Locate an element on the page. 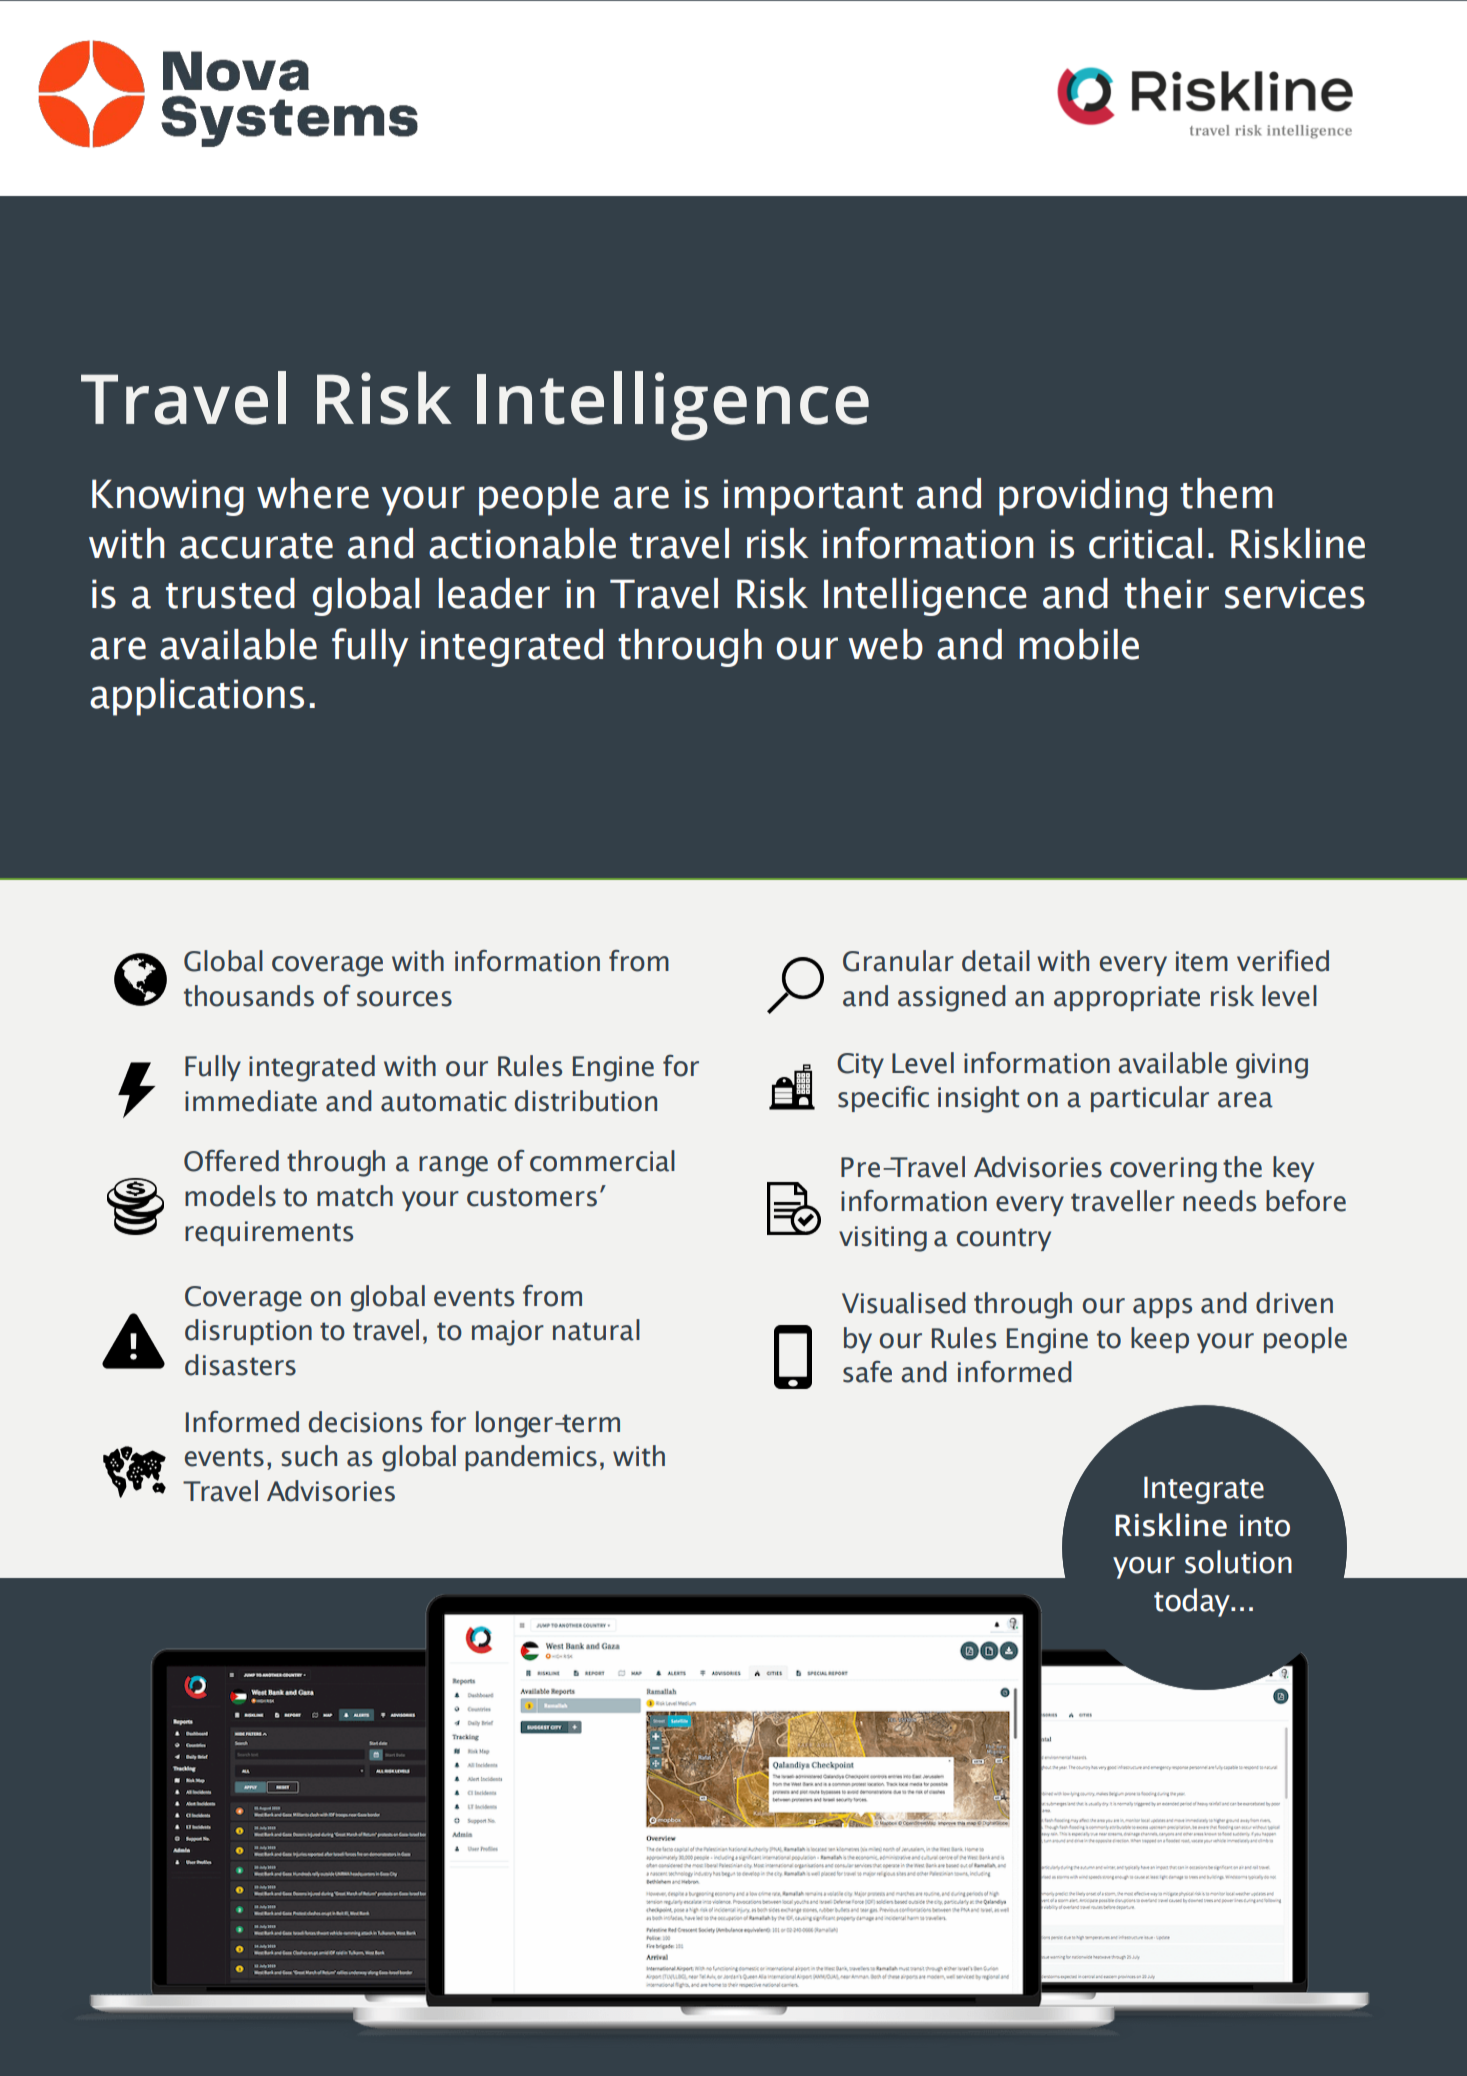  thousands is located at coordinates (249, 996).
